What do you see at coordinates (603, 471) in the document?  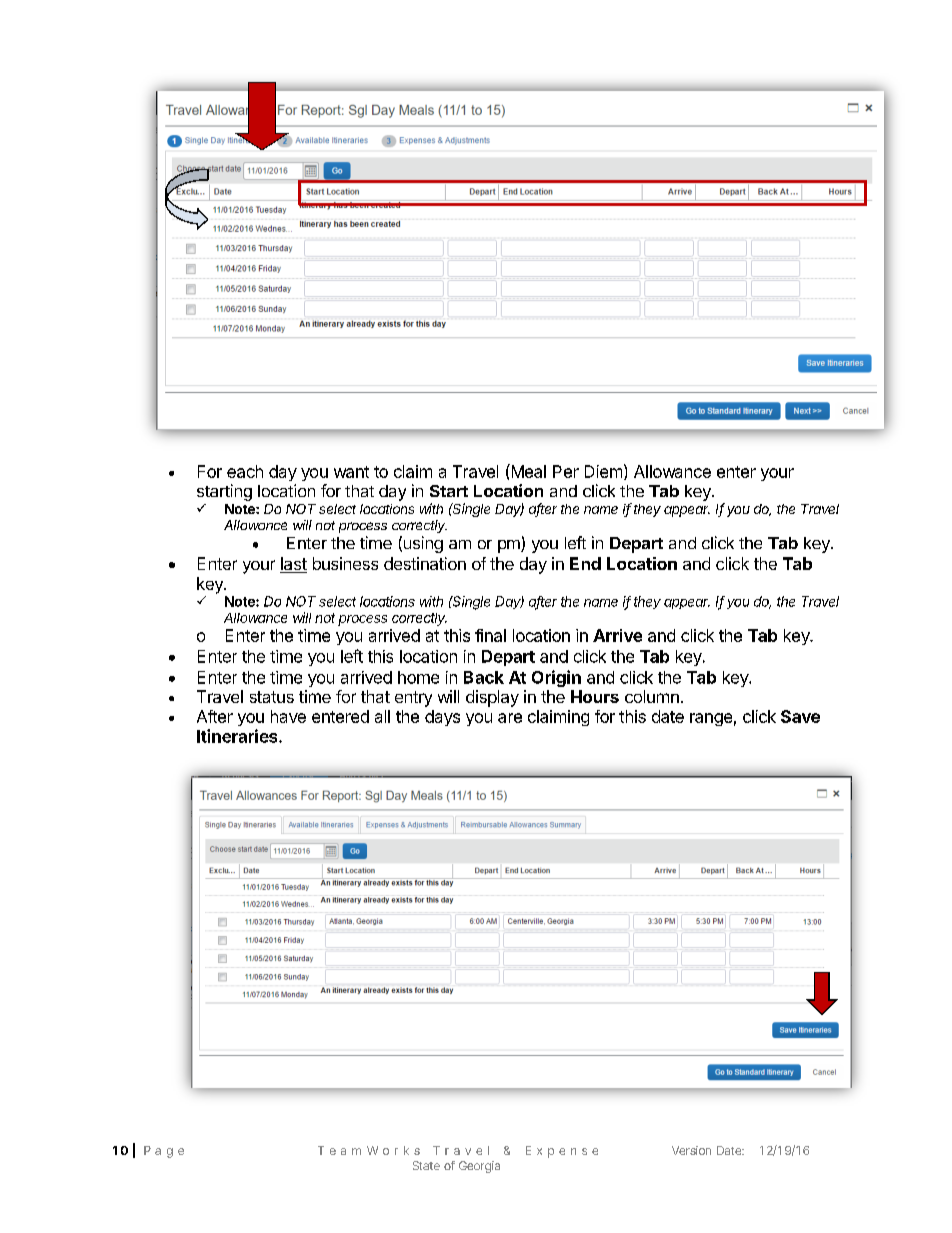 I see `Diem` at bounding box center [603, 471].
